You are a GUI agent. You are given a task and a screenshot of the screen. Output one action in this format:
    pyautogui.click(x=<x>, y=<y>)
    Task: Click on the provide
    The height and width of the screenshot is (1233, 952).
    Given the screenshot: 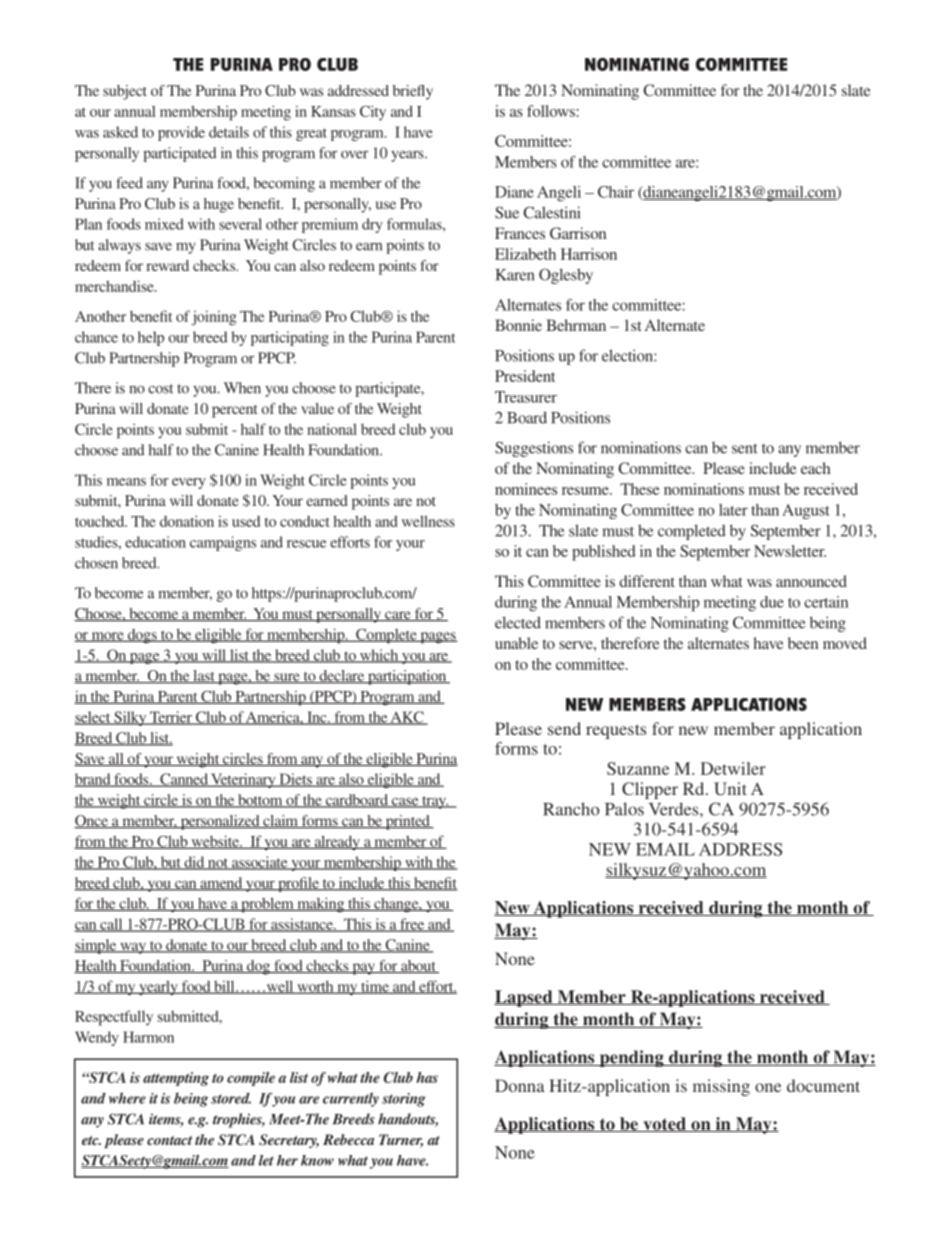 What is the action you would take?
    pyautogui.click(x=181, y=133)
